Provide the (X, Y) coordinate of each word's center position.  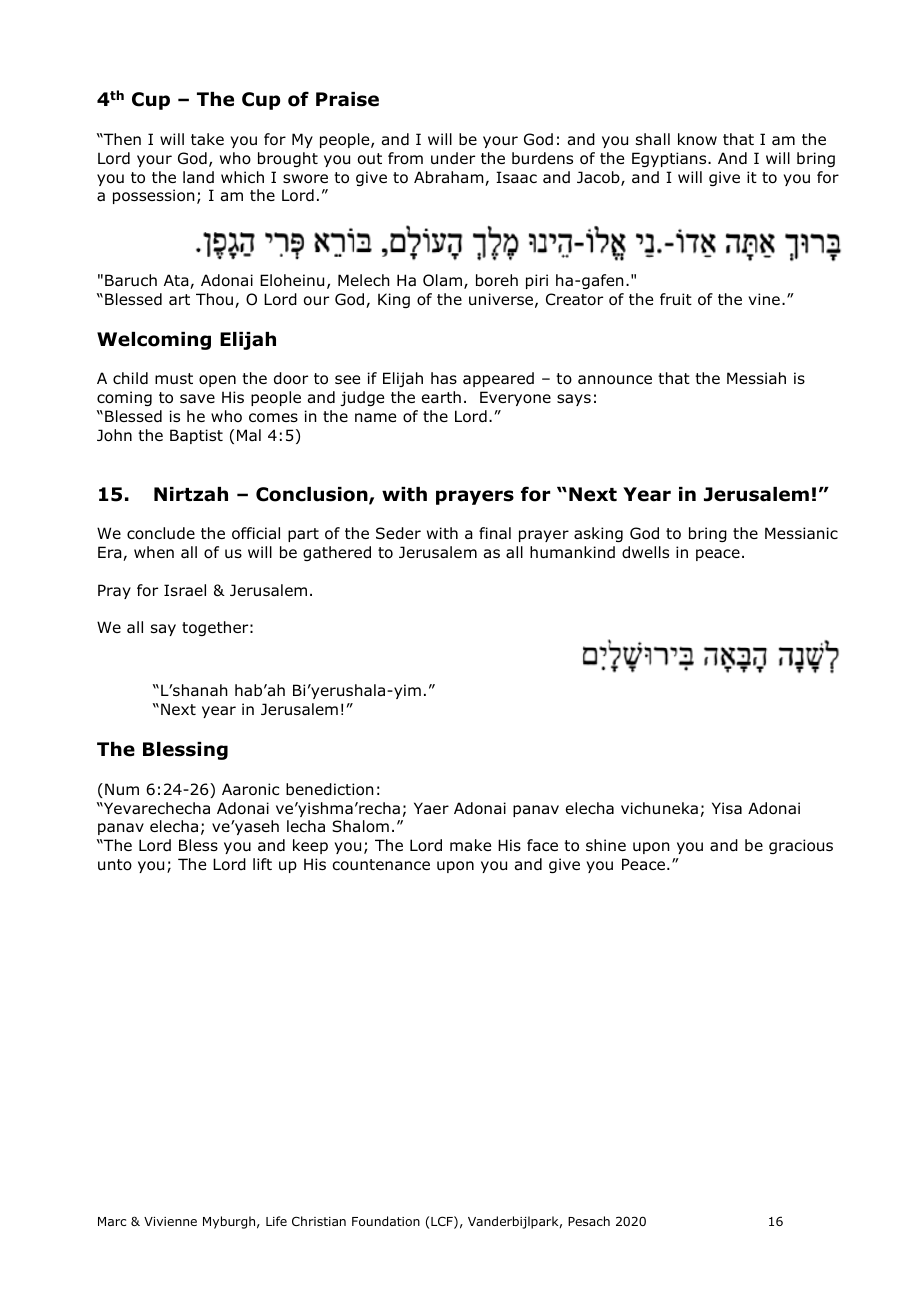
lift (262, 864)
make (470, 845)
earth (441, 397)
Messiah (756, 378)
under (453, 158)
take (207, 139)
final (495, 533)
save (197, 398)
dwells (645, 552)
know (697, 139)
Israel (185, 590)
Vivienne (170, 1221)
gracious (801, 846)
